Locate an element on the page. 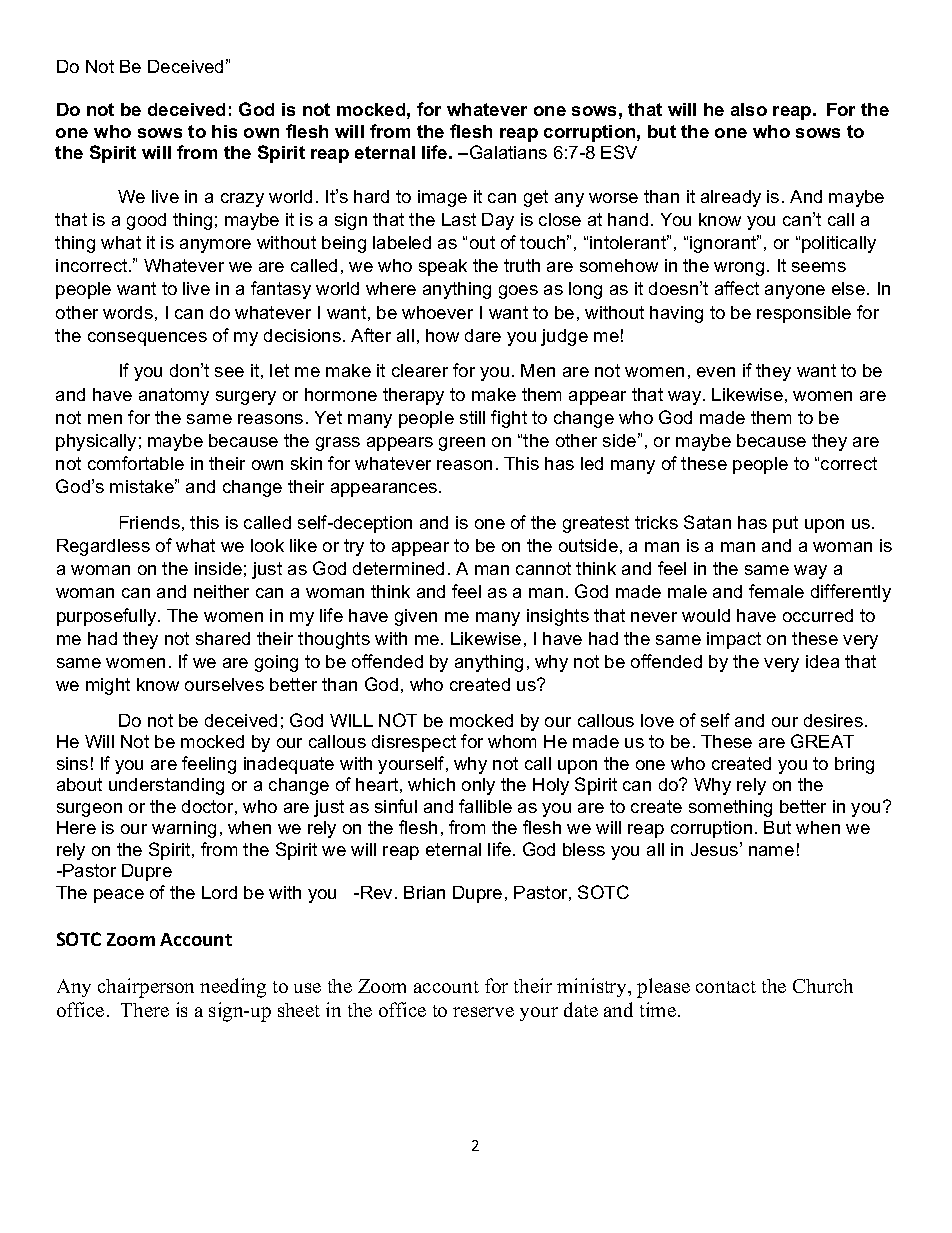  determined is located at coordinates (398, 568).
